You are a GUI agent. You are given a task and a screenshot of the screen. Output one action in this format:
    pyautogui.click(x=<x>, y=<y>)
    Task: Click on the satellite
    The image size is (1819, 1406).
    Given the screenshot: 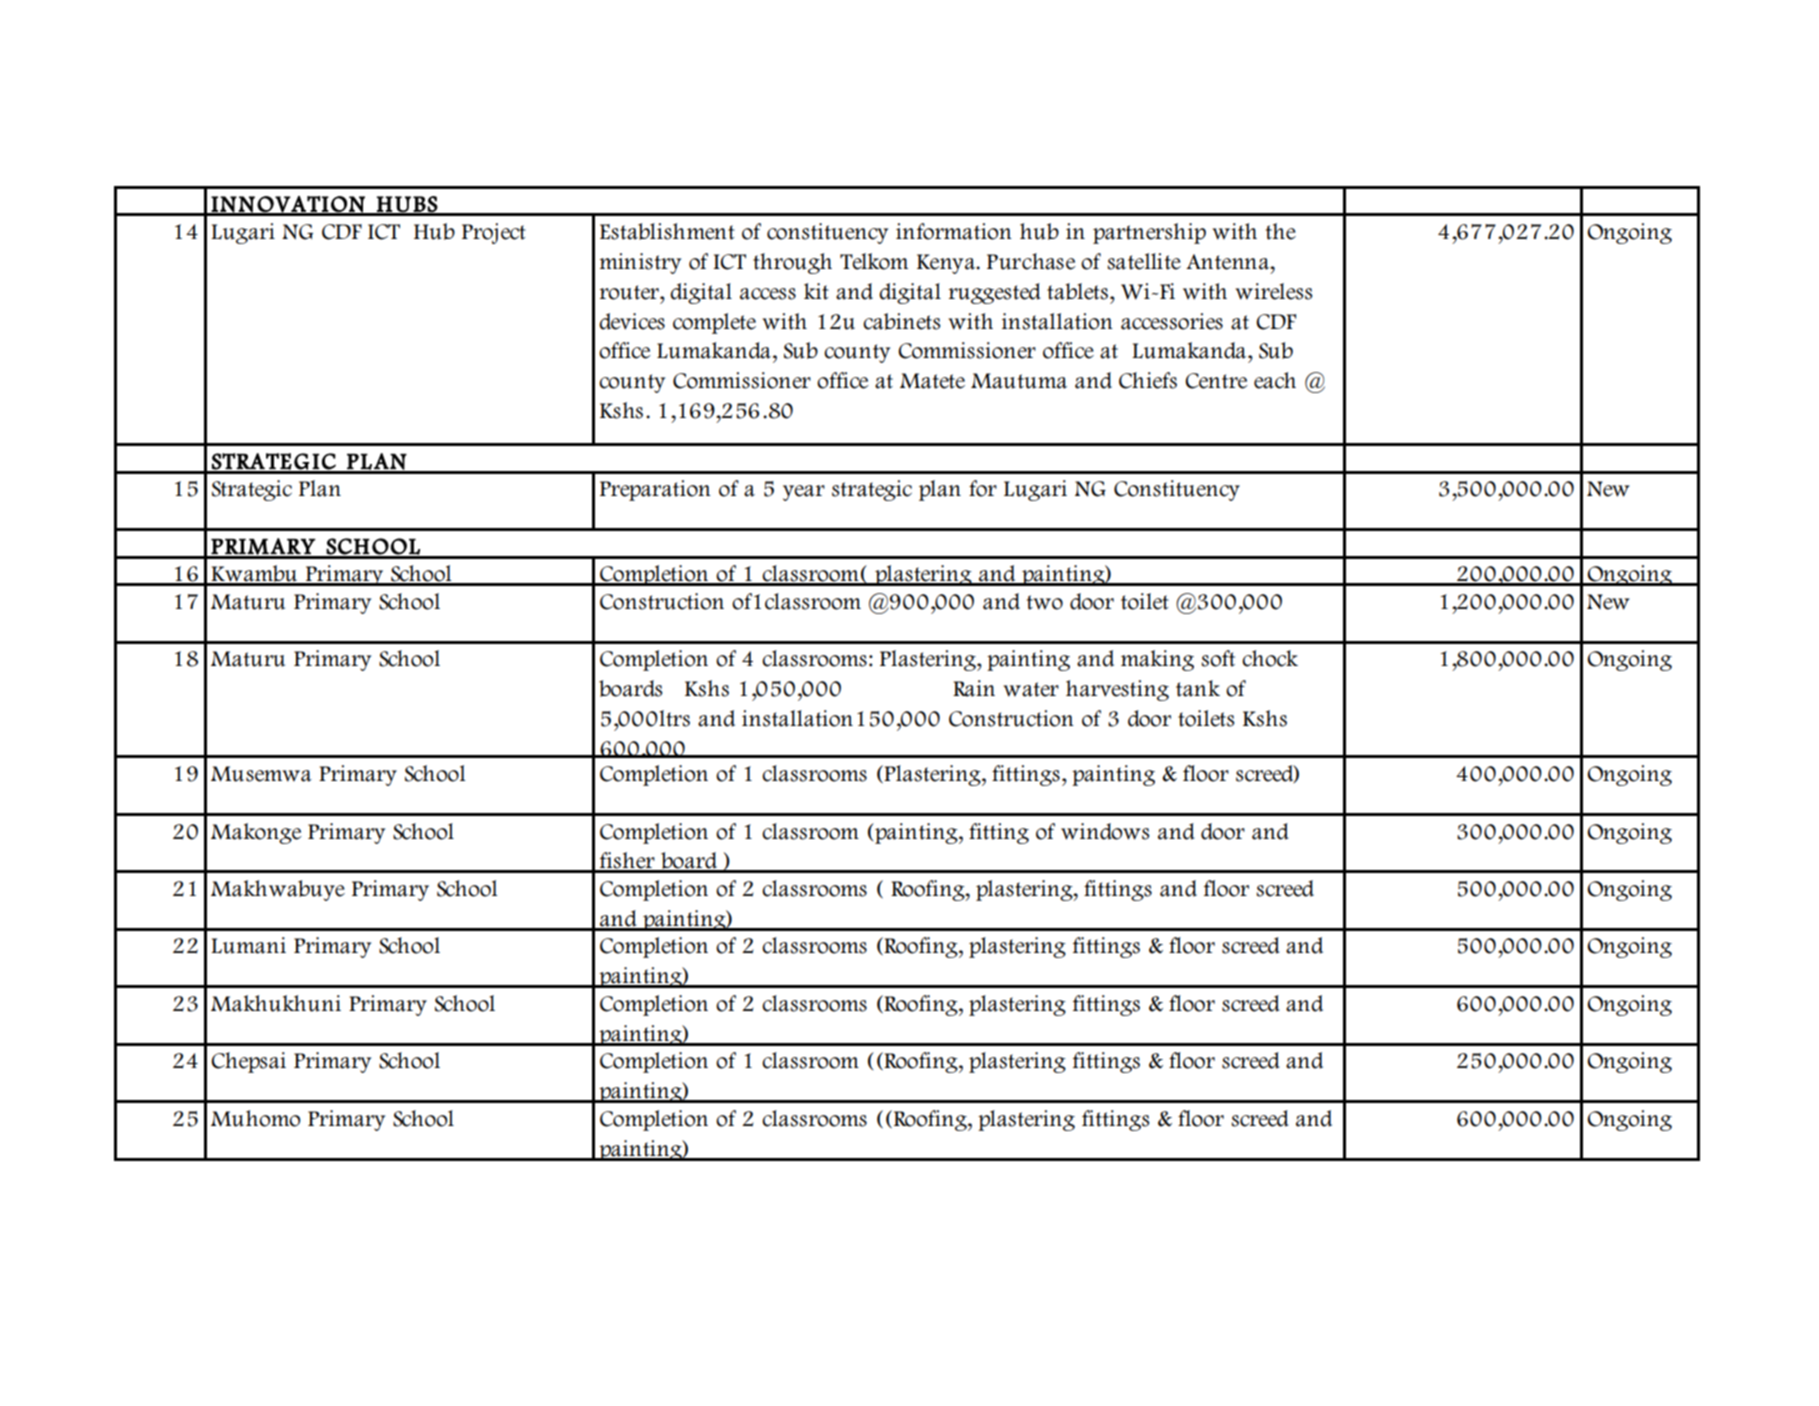 What is the action you would take?
    pyautogui.click(x=1144, y=261)
